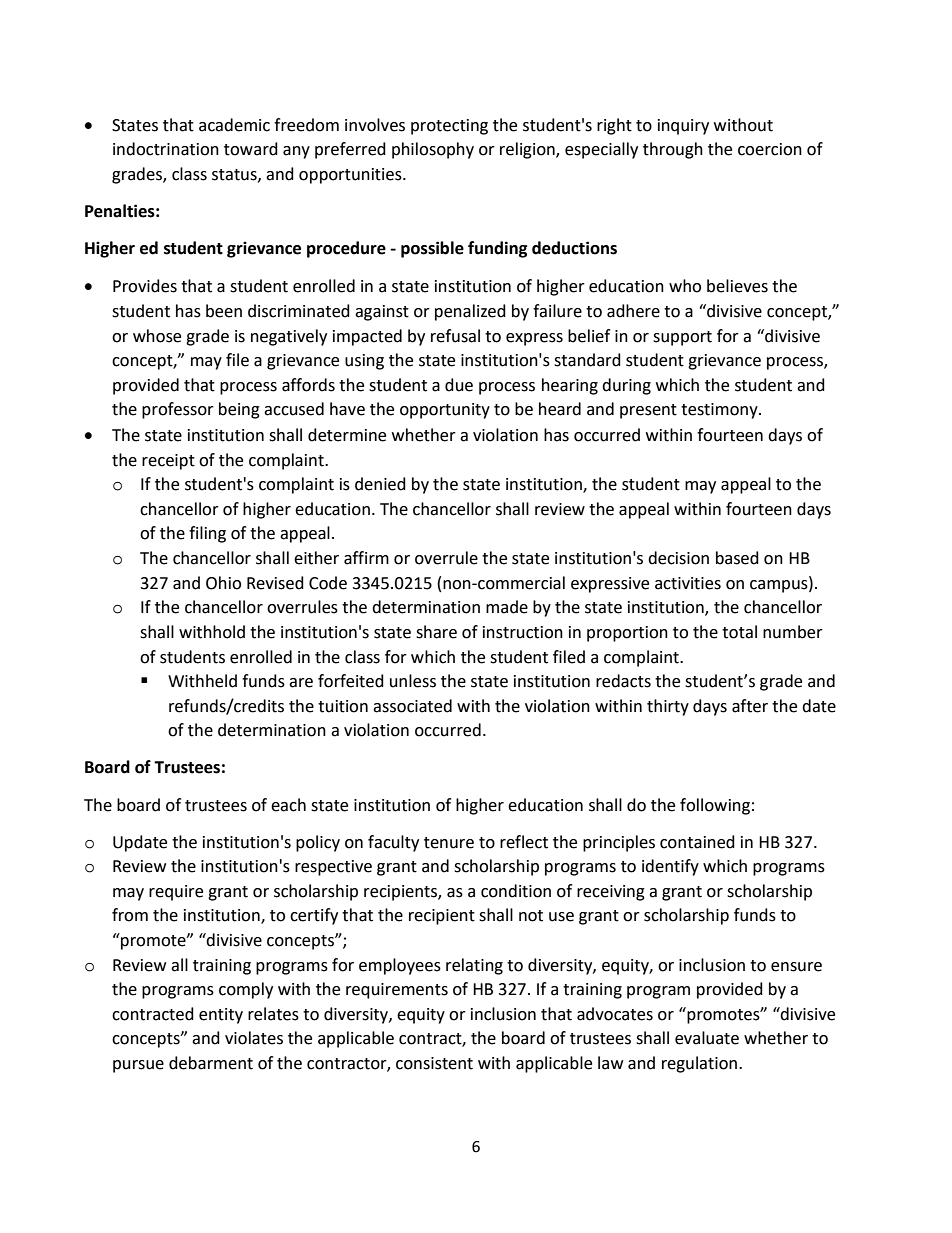 The height and width of the screenshot is (1233, 952). I want to click on through, so click(673, 150).
